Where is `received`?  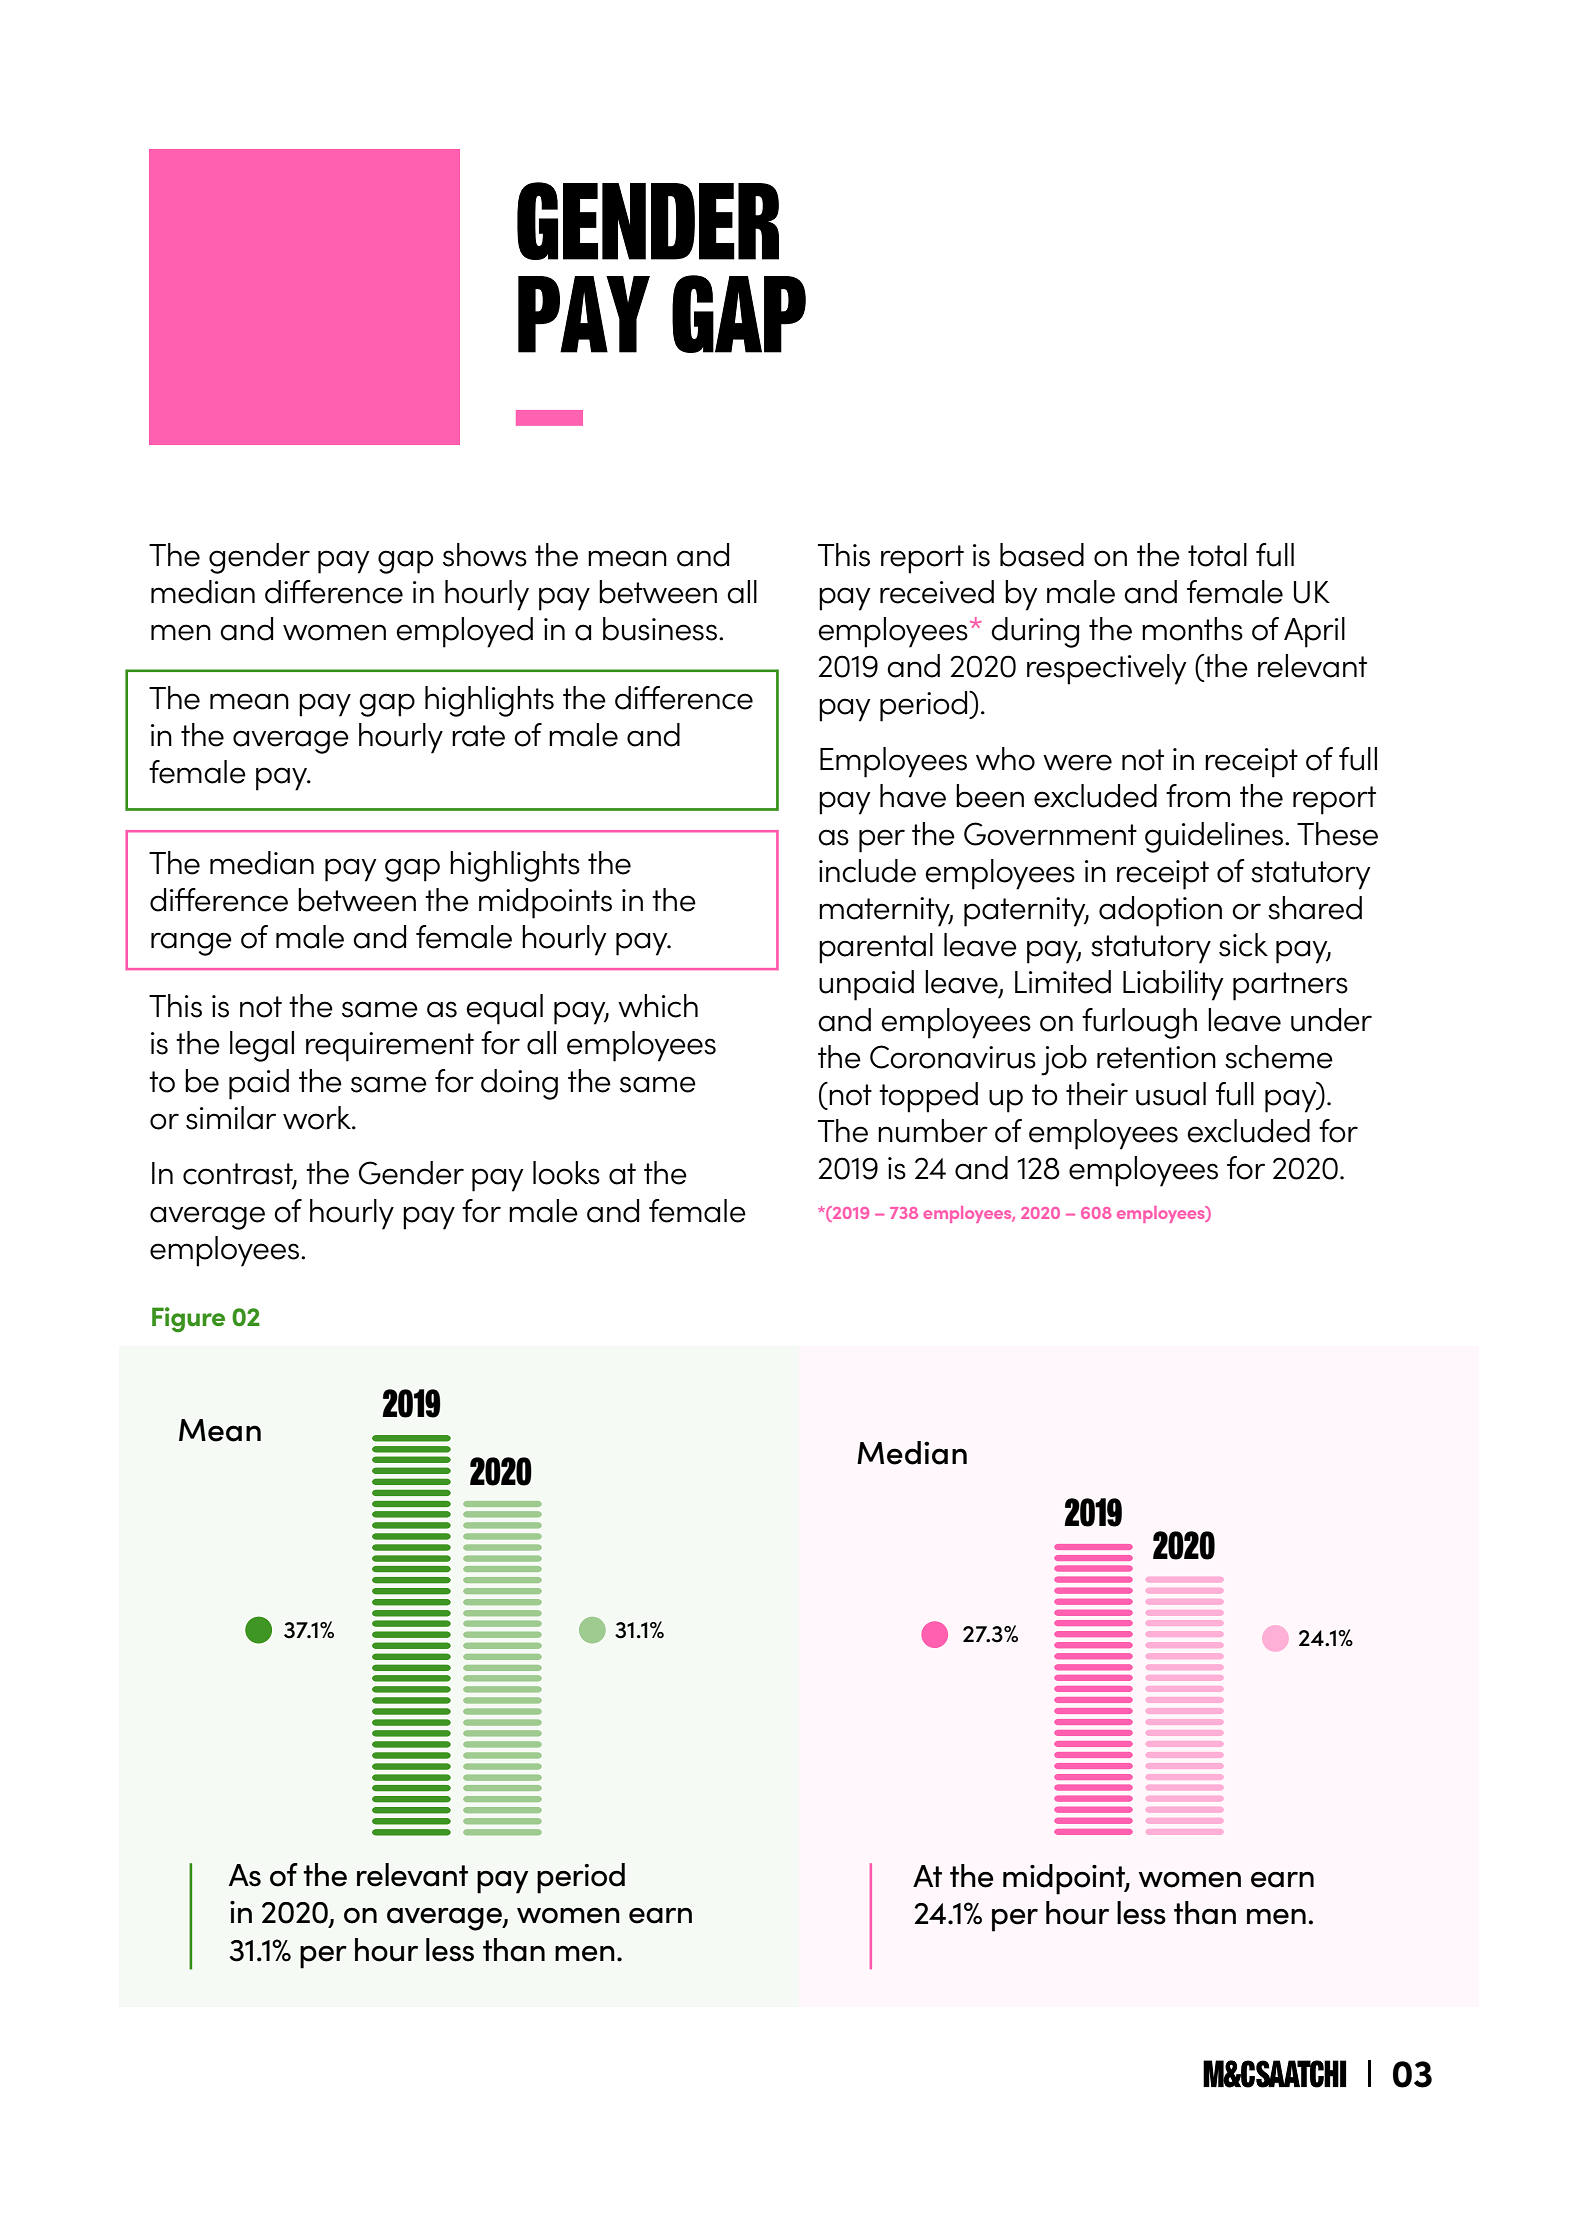
received is located at coordinates (937, 592).
